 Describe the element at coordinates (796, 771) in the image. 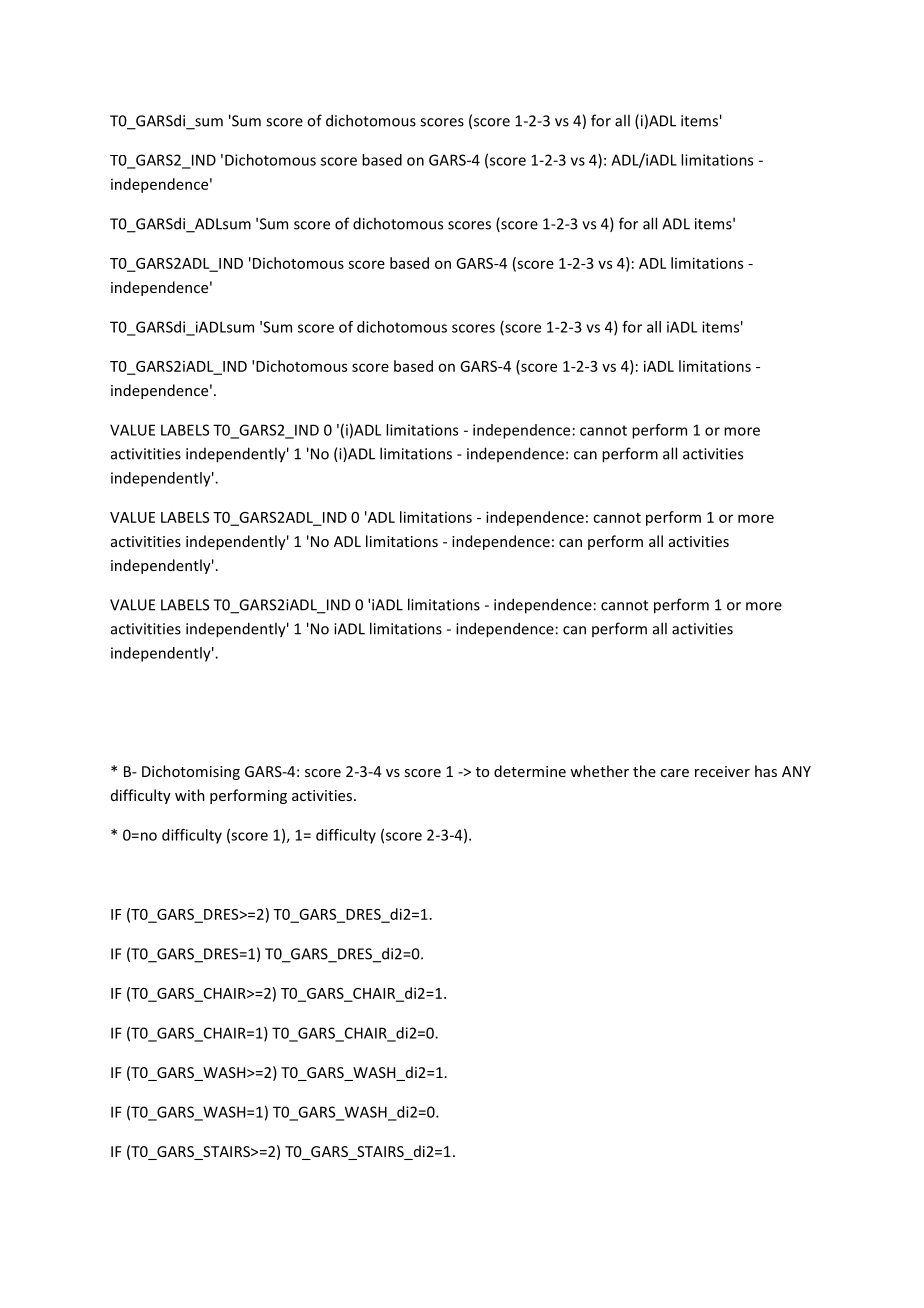

I see `ANY` at that location.
